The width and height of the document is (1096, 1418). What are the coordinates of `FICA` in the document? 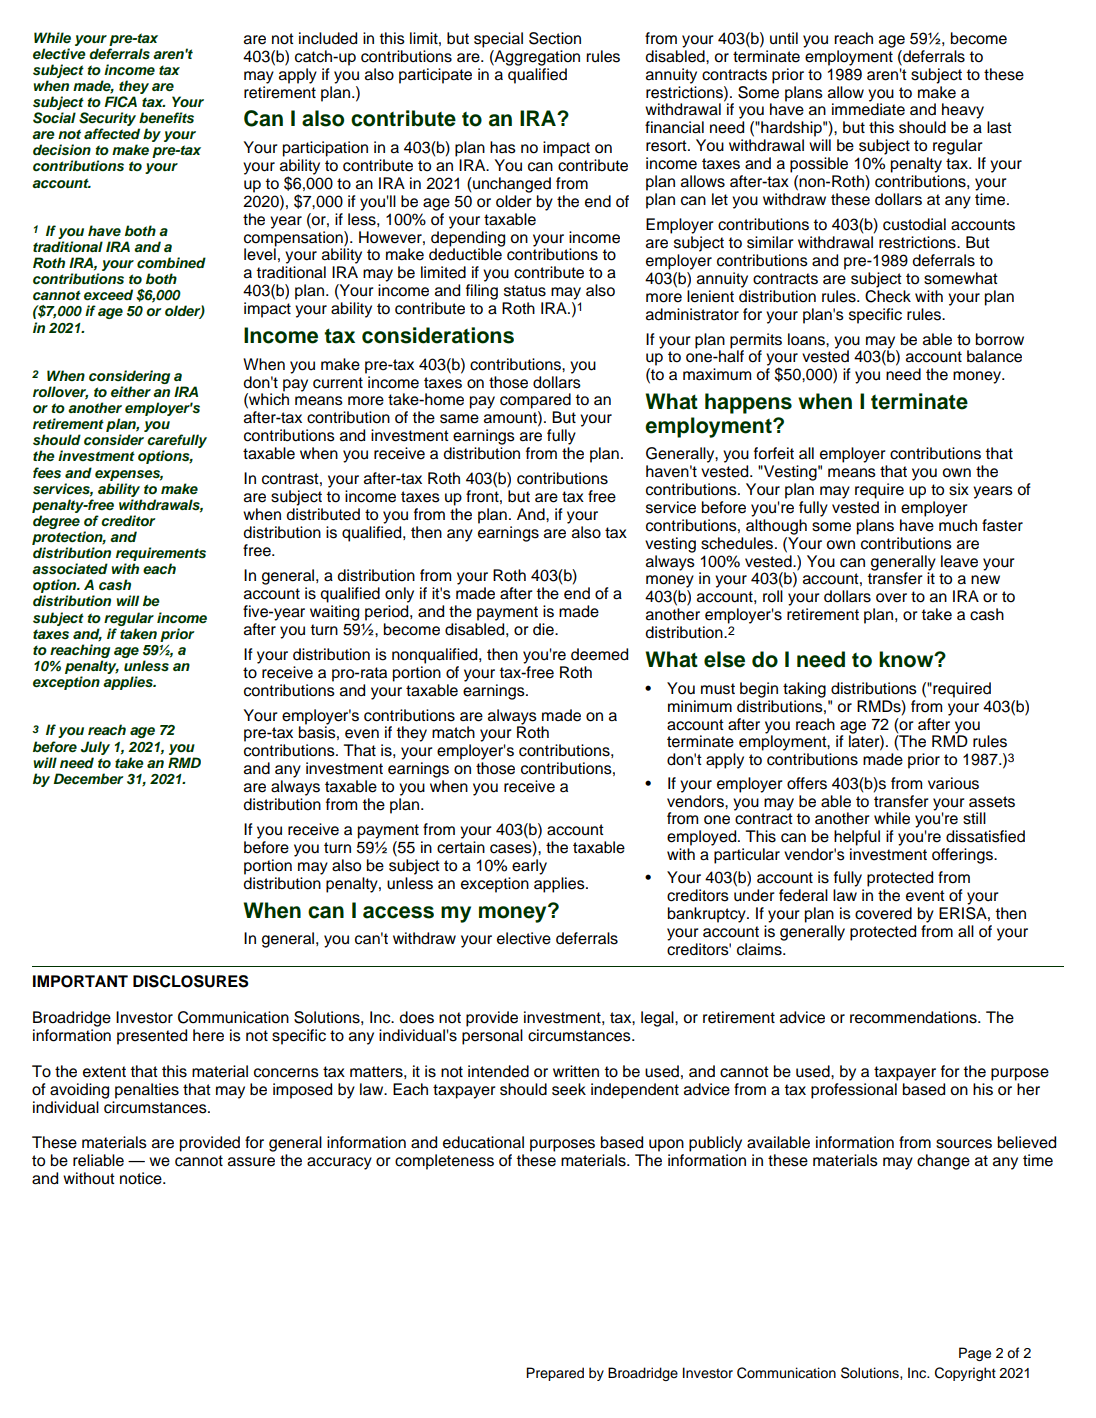 It's located at (120, 102).
